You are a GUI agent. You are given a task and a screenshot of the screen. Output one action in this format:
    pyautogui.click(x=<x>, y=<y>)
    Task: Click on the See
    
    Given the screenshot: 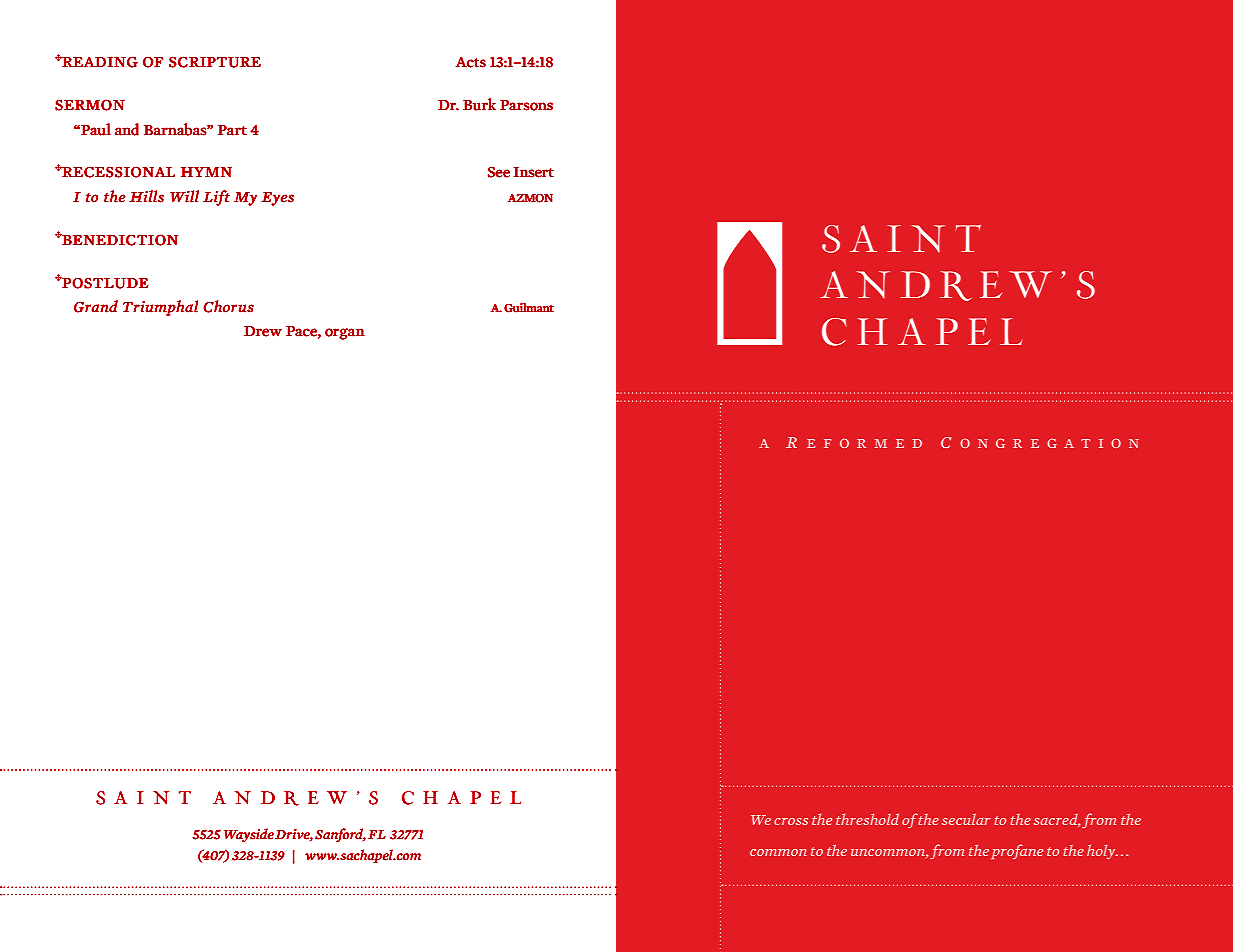 What is the action you would take?
    pyautogui.click(x=499, y=172)
